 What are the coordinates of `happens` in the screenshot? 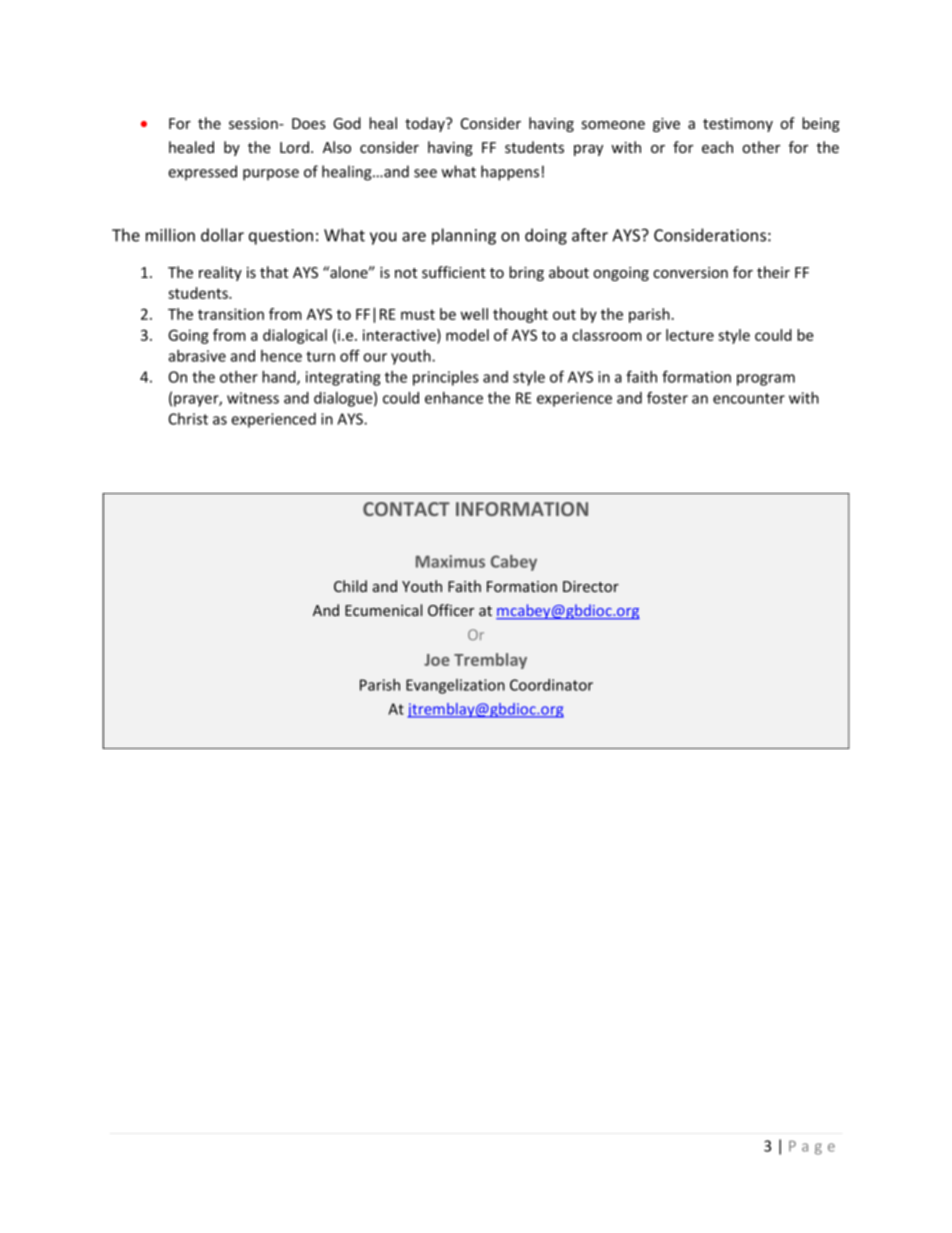 It's located at (510, 173).
